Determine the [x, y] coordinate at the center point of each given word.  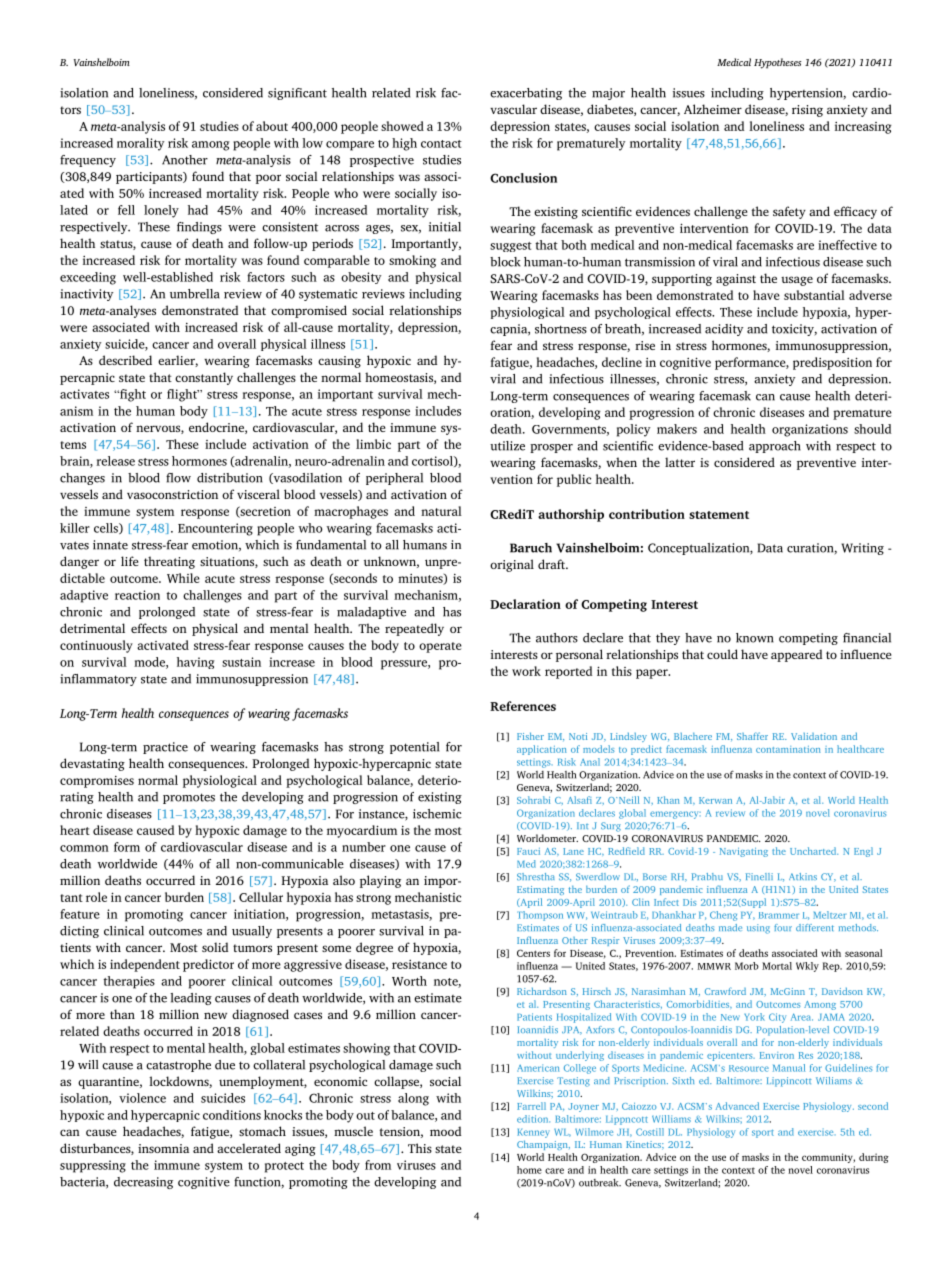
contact [441, 144]
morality [141, 144]
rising [807, 111]
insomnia [163, 1148]
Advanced [737, 1106]
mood [445, 1131]
